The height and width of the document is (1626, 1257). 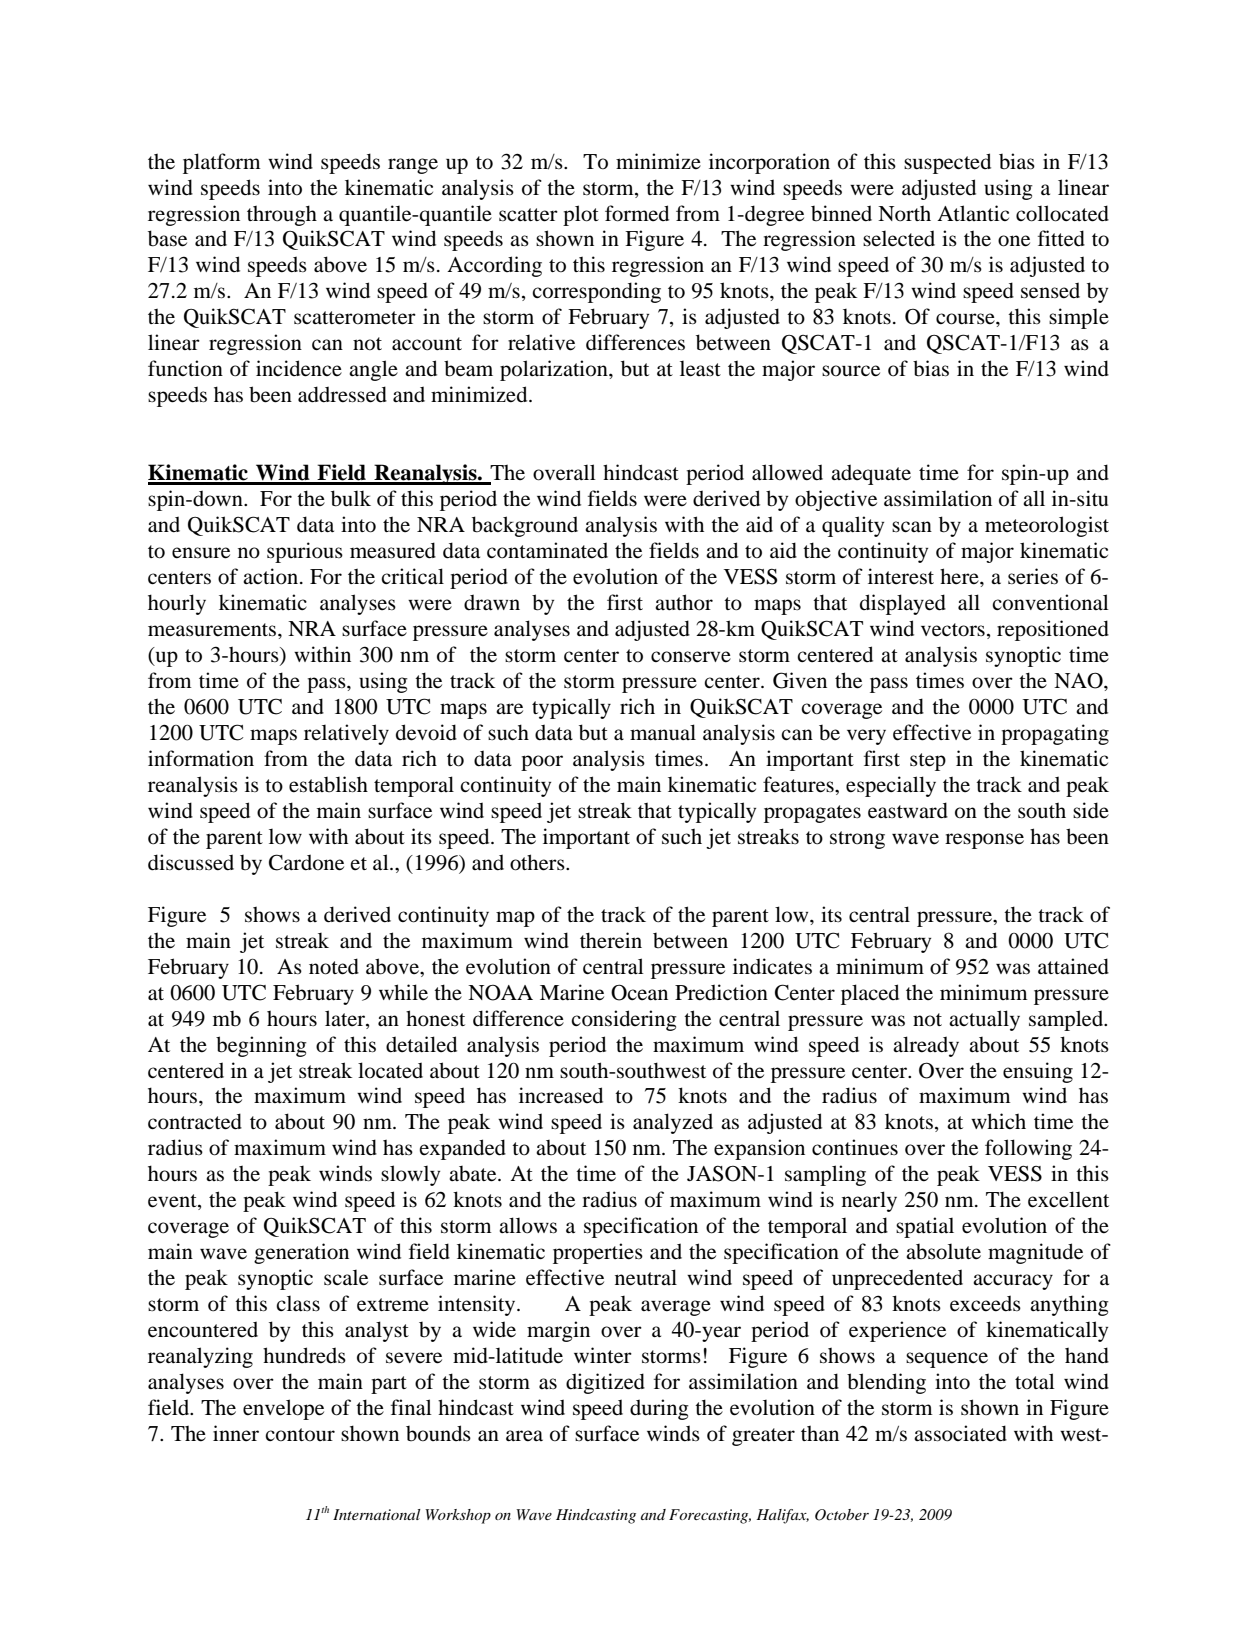 What do you see at coordinates (547, 550) in the document?
I see `contaminated` at bounding box center [547, 550].
